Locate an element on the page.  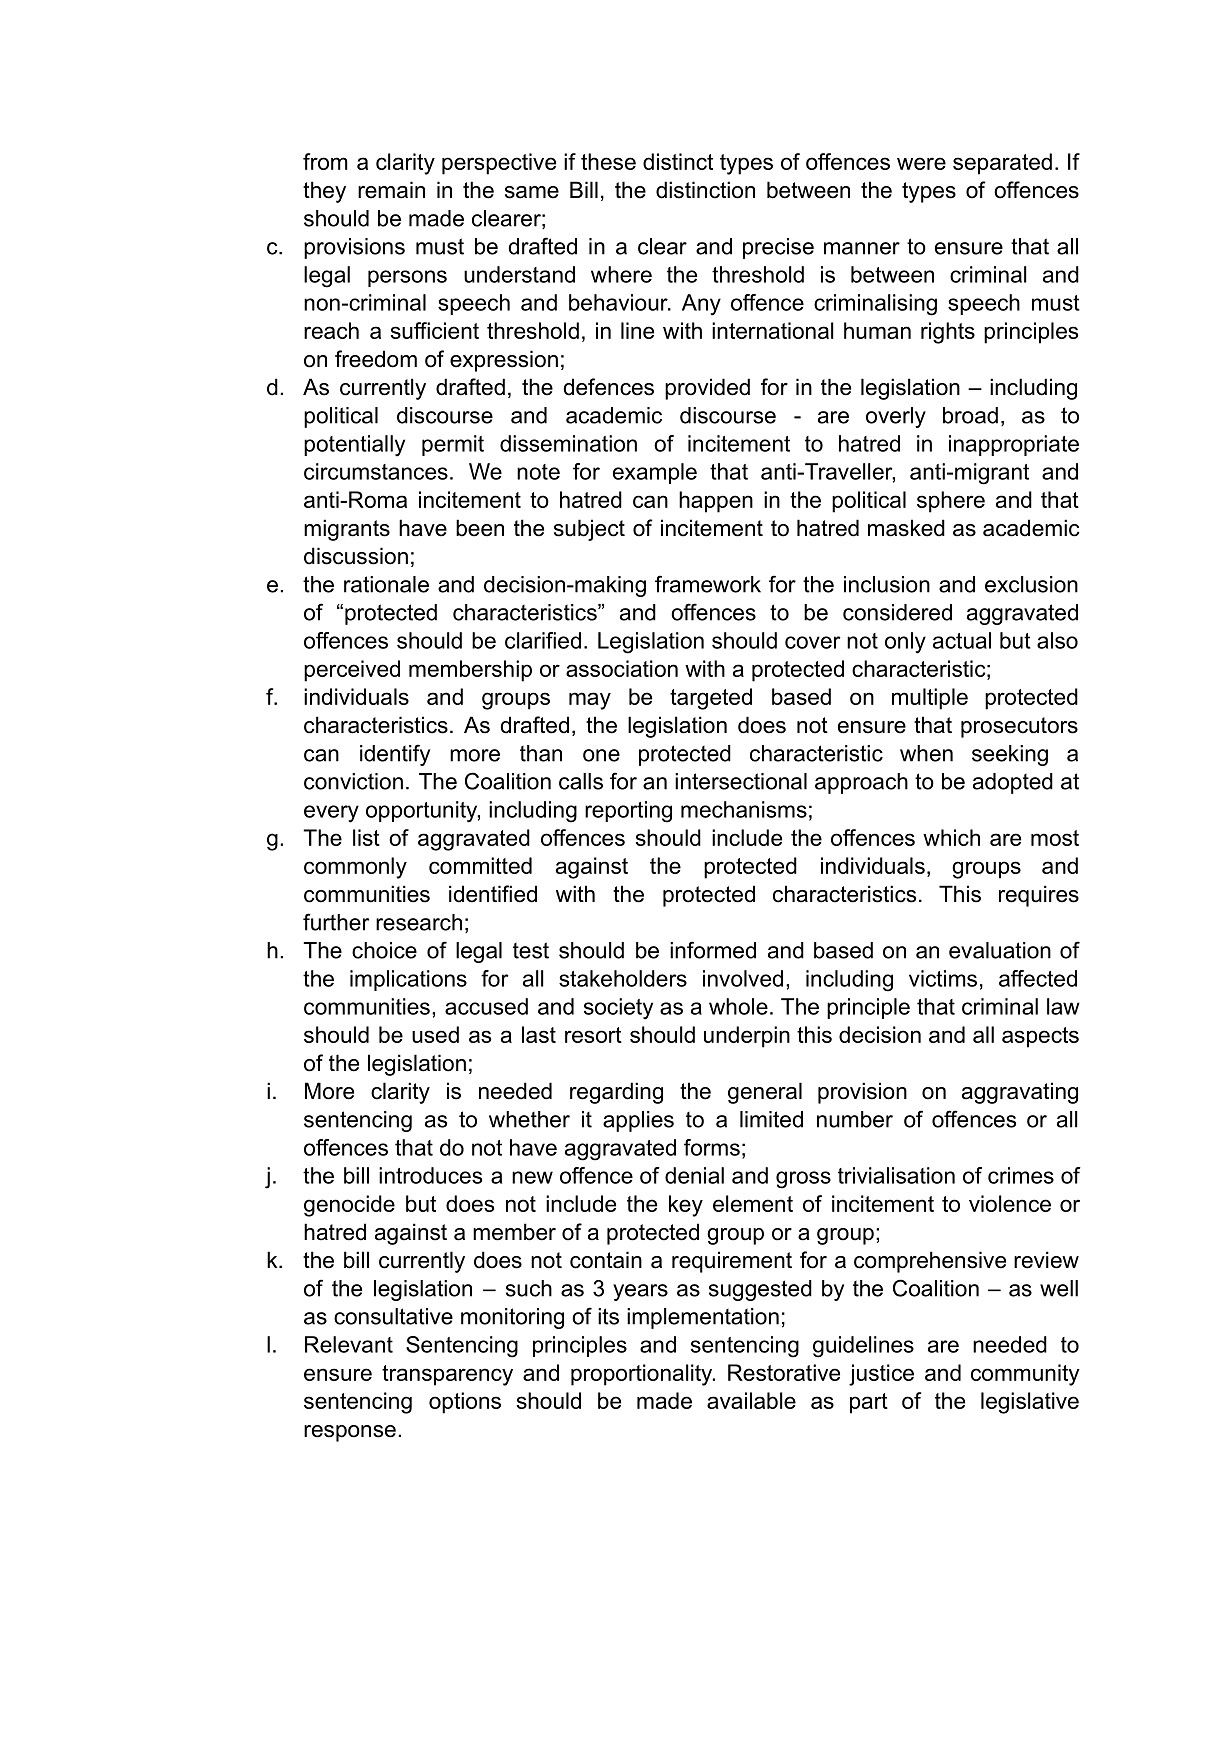
identify is located at coordinates (395, 755).
